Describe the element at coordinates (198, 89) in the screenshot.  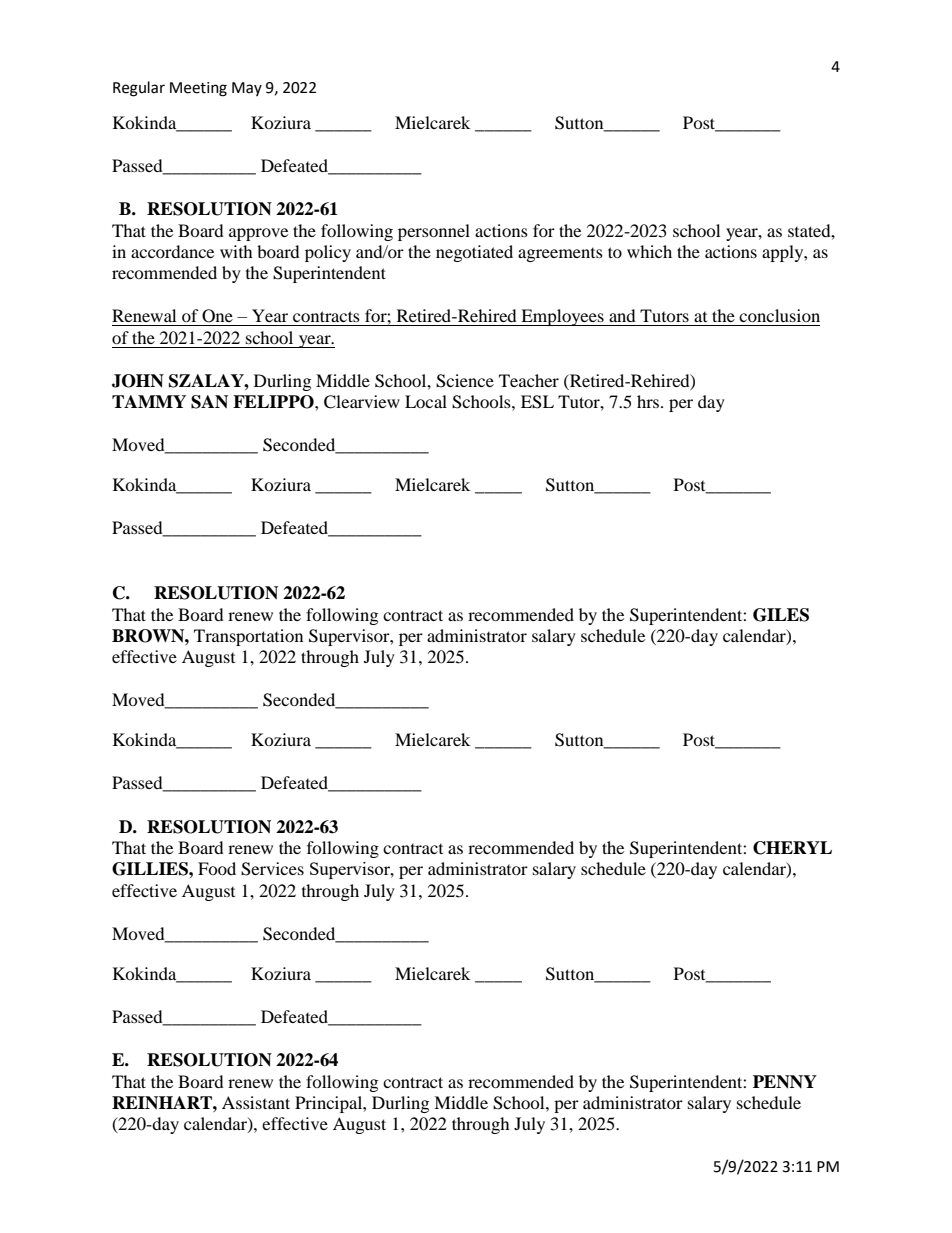
I see `Meeting` at that location.
